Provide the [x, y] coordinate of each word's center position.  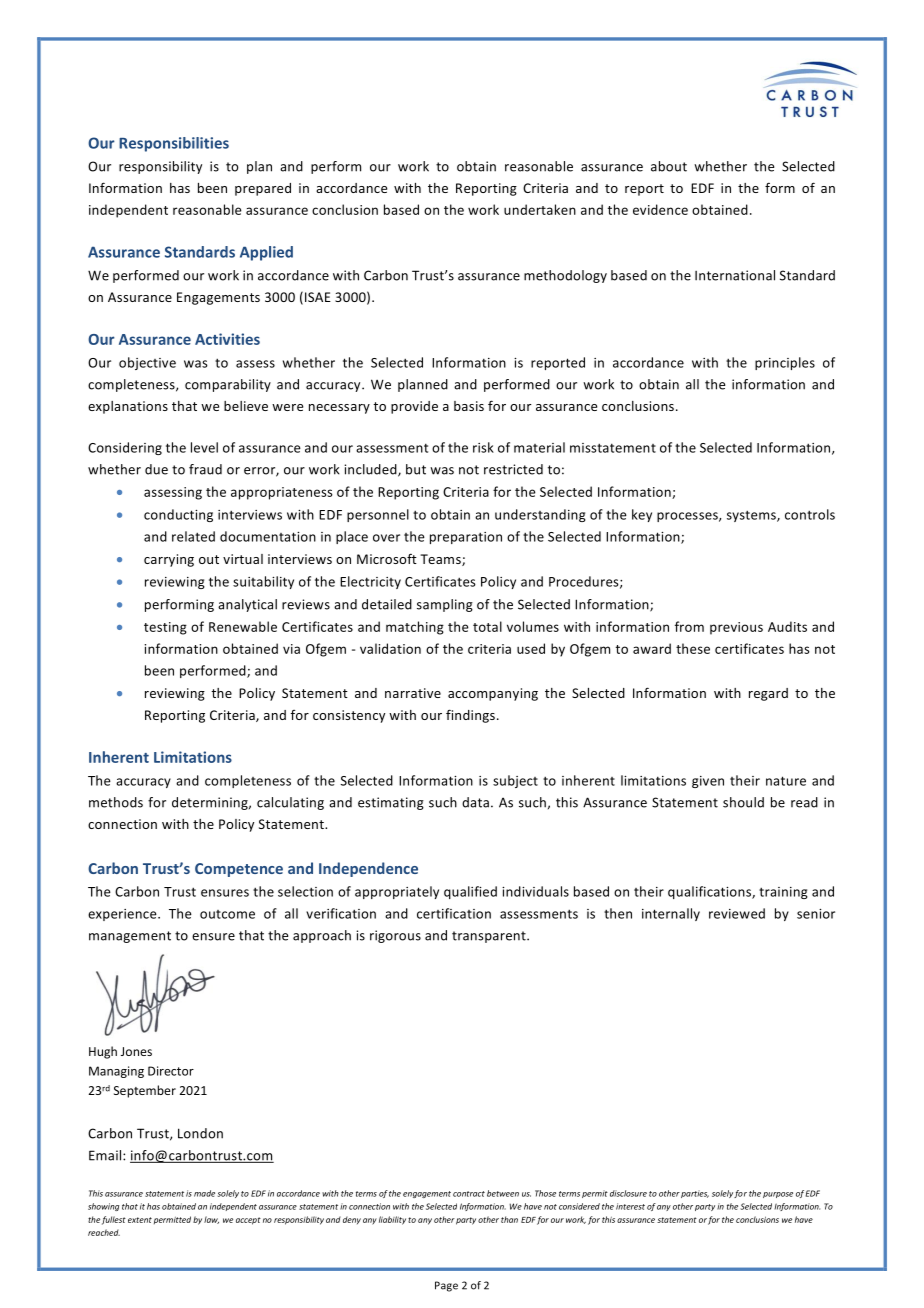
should [743, 802]
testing [165, 628]
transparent [490, 937]
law [211, 1220]
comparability [228, 385]
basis [469, 406]
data [475, 802]
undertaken [540, 209]
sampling [445, 605]
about [669, 166]
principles [785, 363]
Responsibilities [174, 144]
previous [736, 628]
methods [116, 802]
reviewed [737, 913]
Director [171, 1071]
